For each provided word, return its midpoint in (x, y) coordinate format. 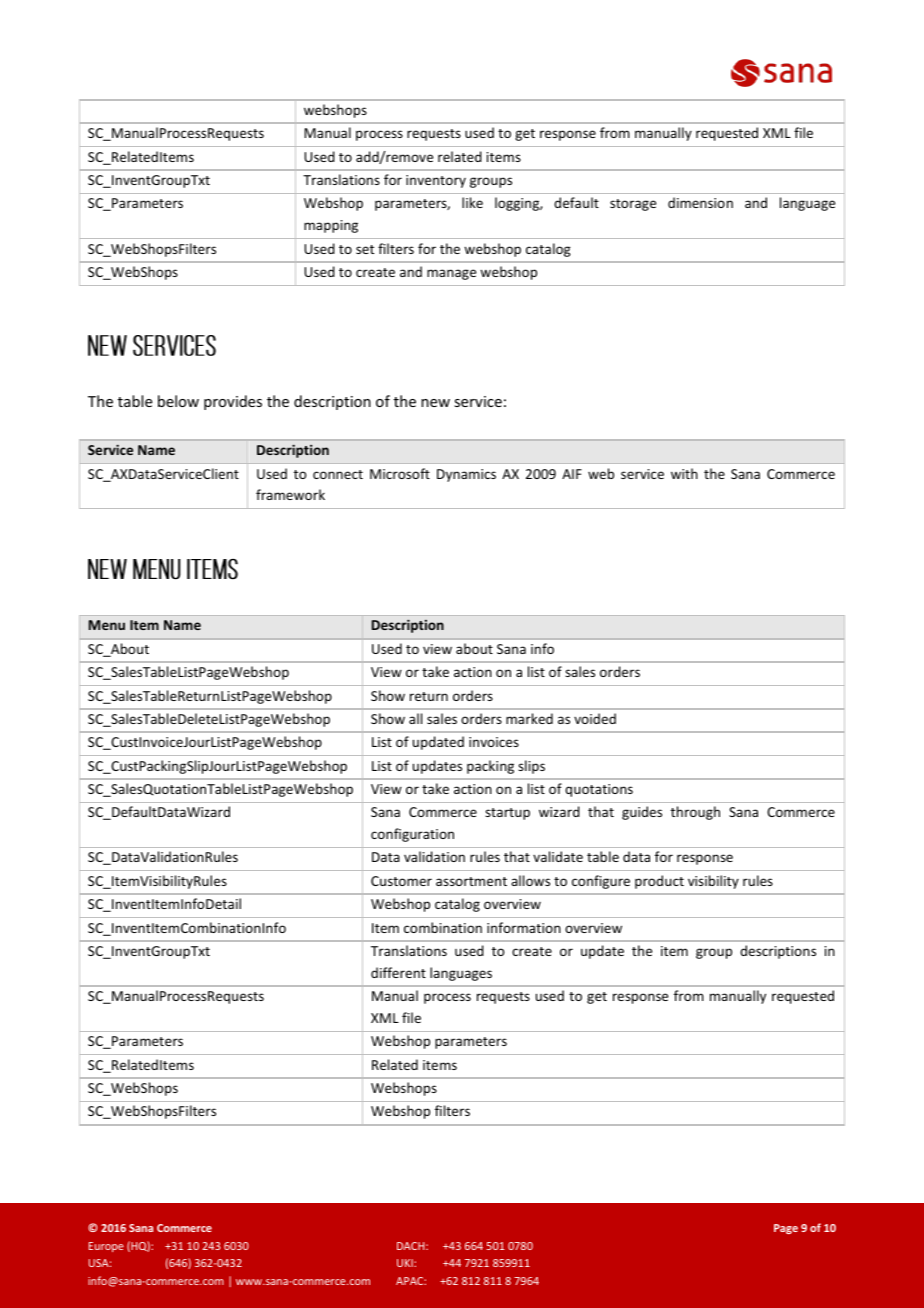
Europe (106, 1247)
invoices (494, 742)
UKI (406, 1263)
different (398, 972)
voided (595, 718)
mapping (331, 226)
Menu (107, 625)
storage (633, 205)
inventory (436, 181)
